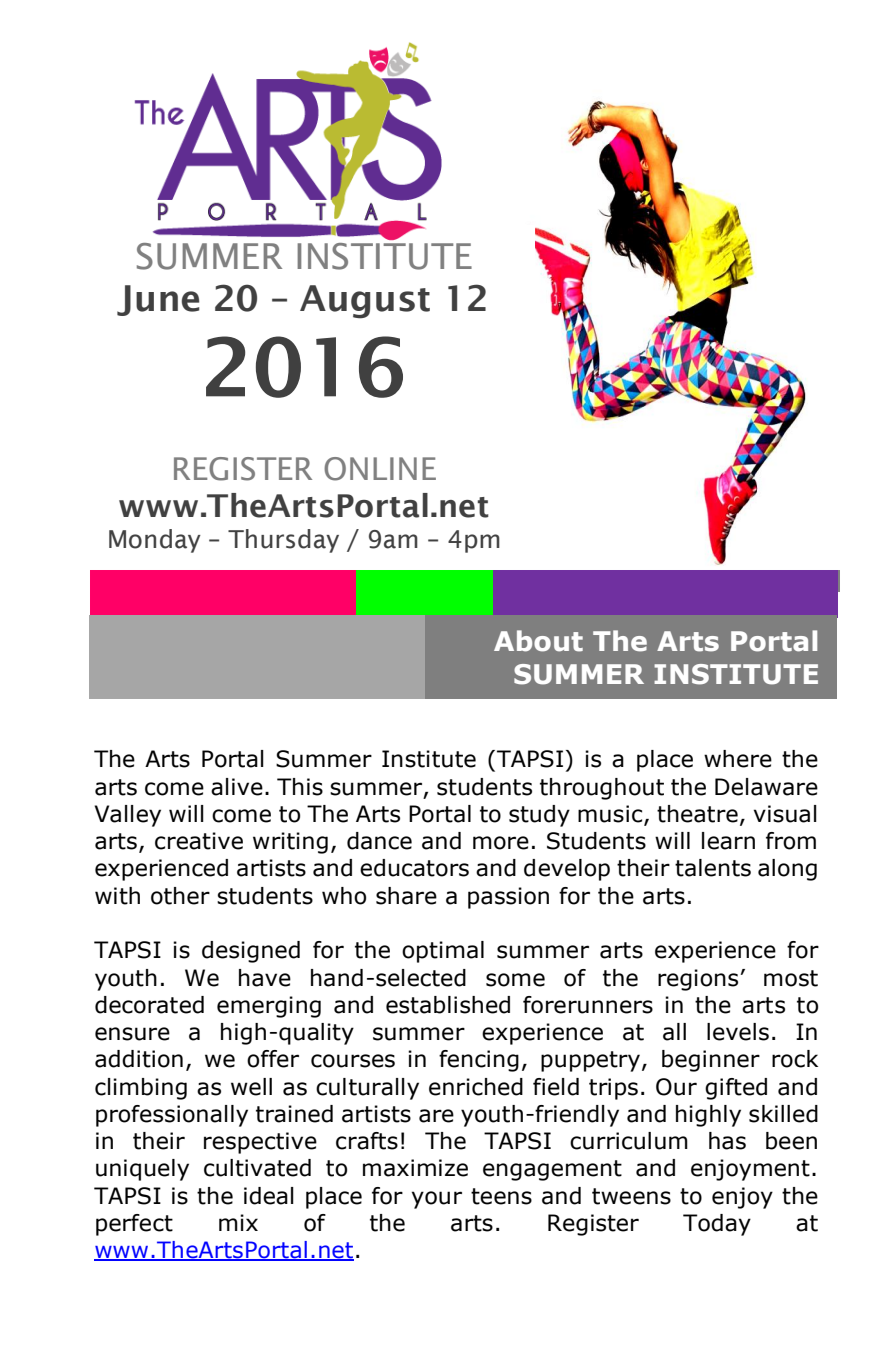 This page has height=1372, width=887. Describe the element at coordinates (155, 541) in the page. I see `Monday` at that location.
